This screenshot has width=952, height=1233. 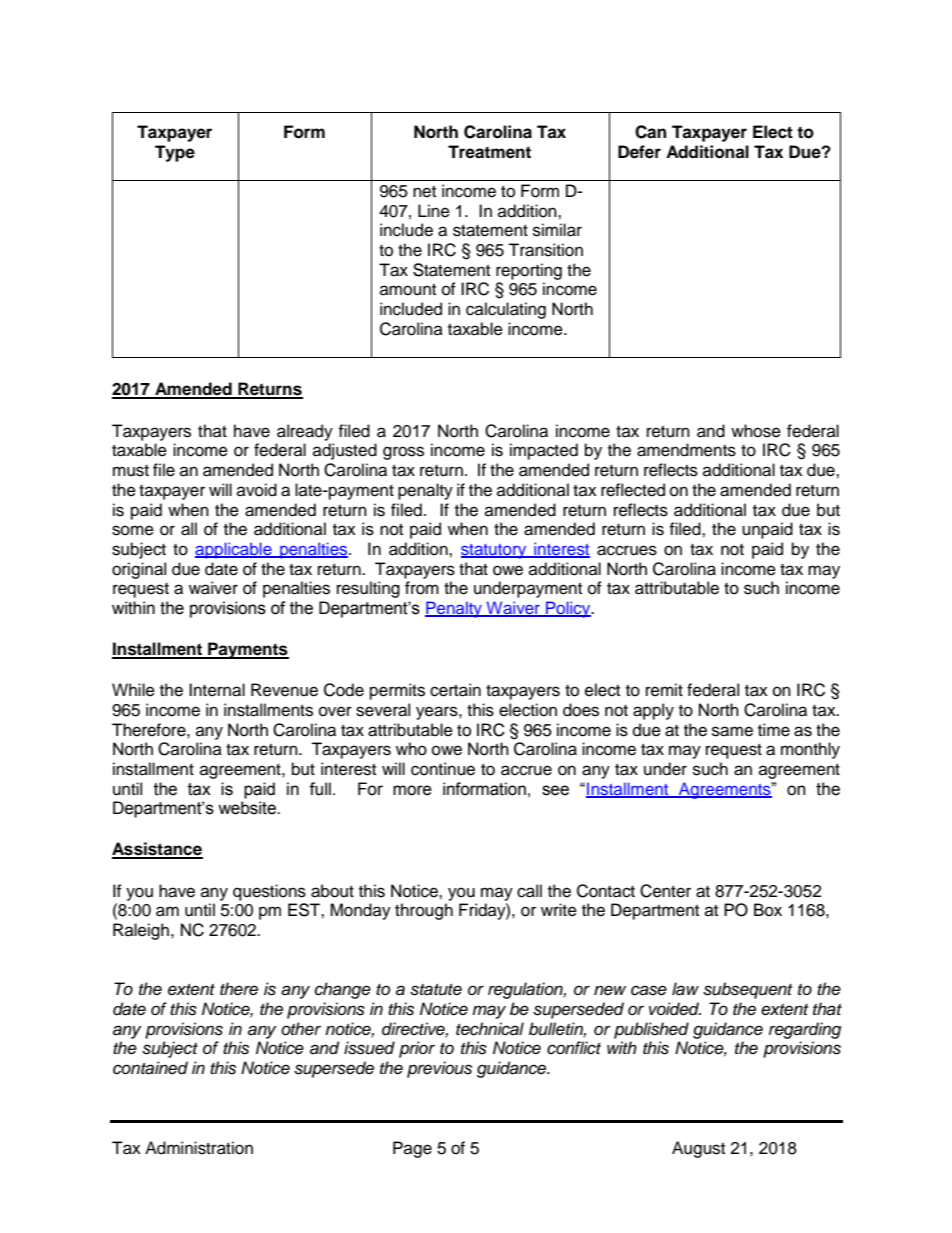 I want to click on Administration, so click(x=199, y=1148).
